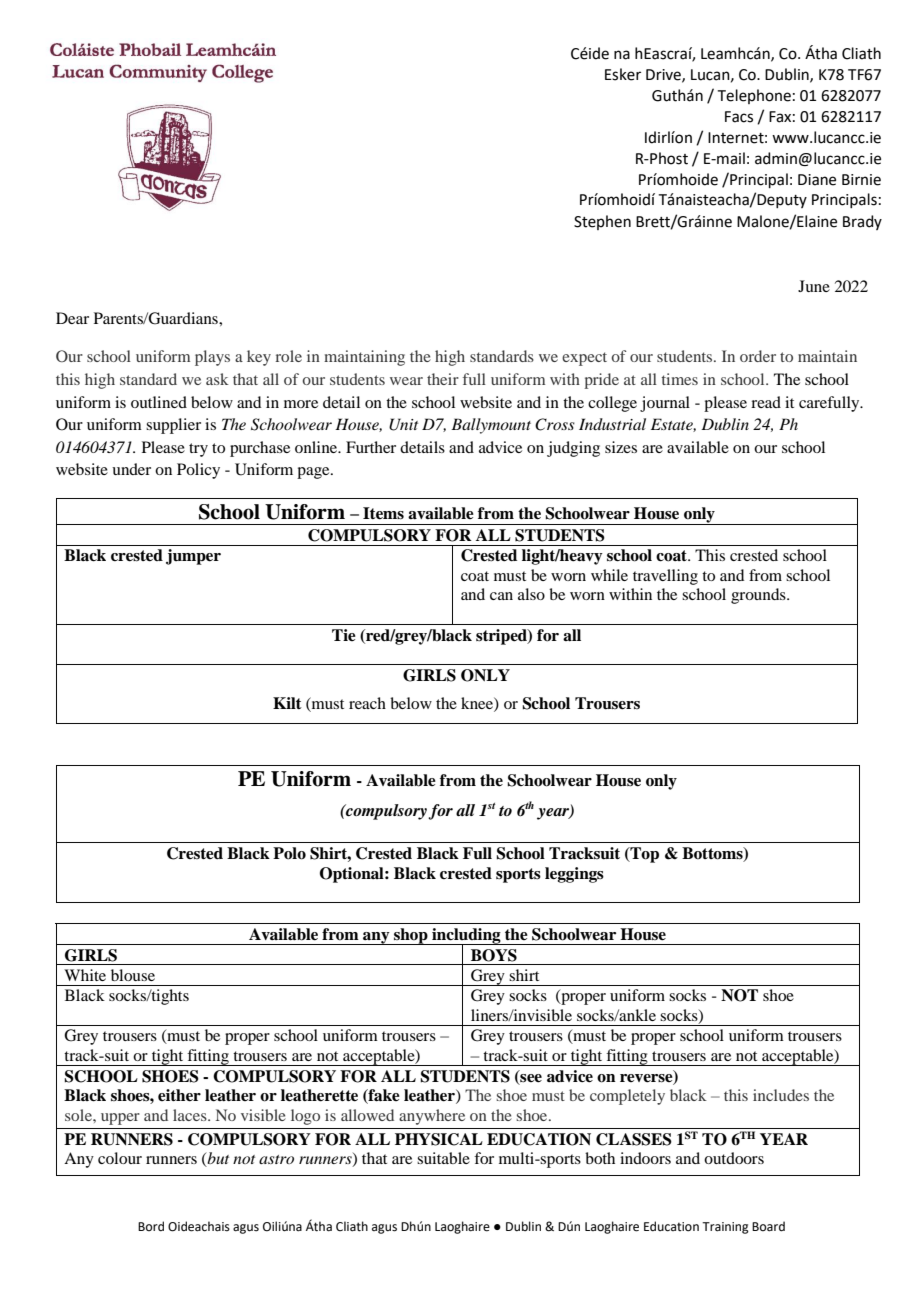  I want to click on Dear, so click(72, 318).
